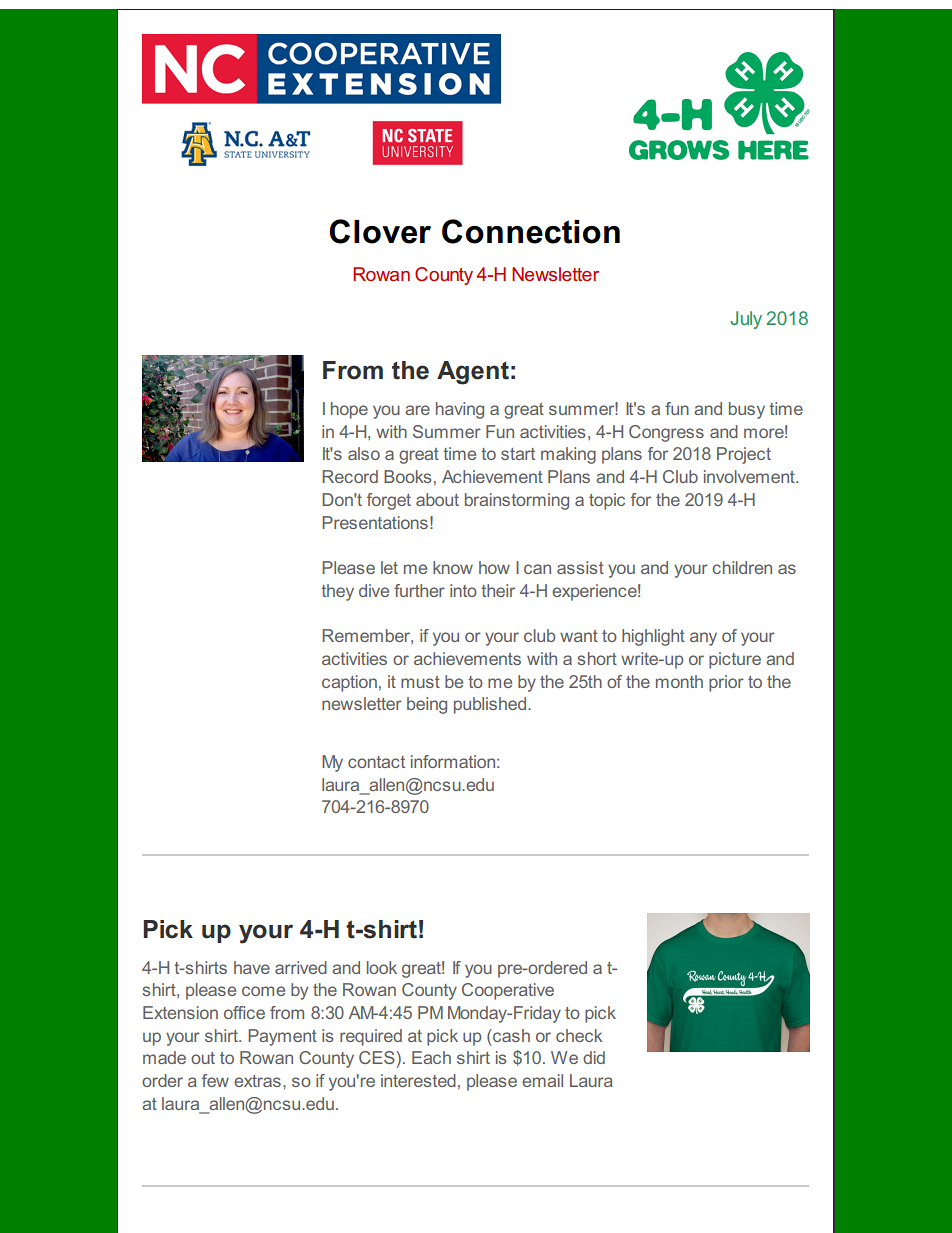  Describe the element at coordinates (746, 320) in the screenshot. I see `July` at that location.
